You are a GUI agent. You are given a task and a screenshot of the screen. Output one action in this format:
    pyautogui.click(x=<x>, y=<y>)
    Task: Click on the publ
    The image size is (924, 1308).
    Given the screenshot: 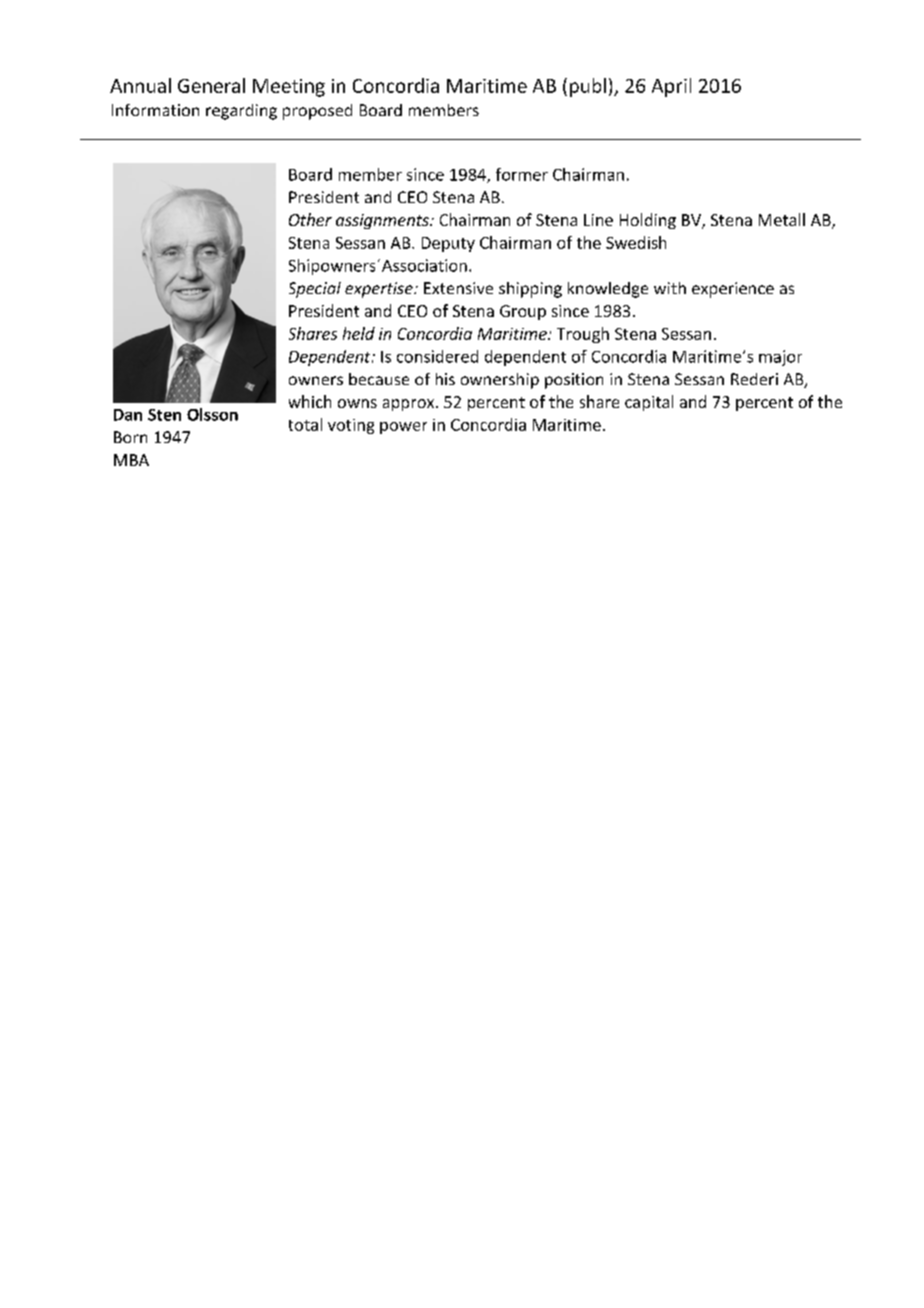 What is the action you would take?
    pyautogui.click(x=588, y=87)
